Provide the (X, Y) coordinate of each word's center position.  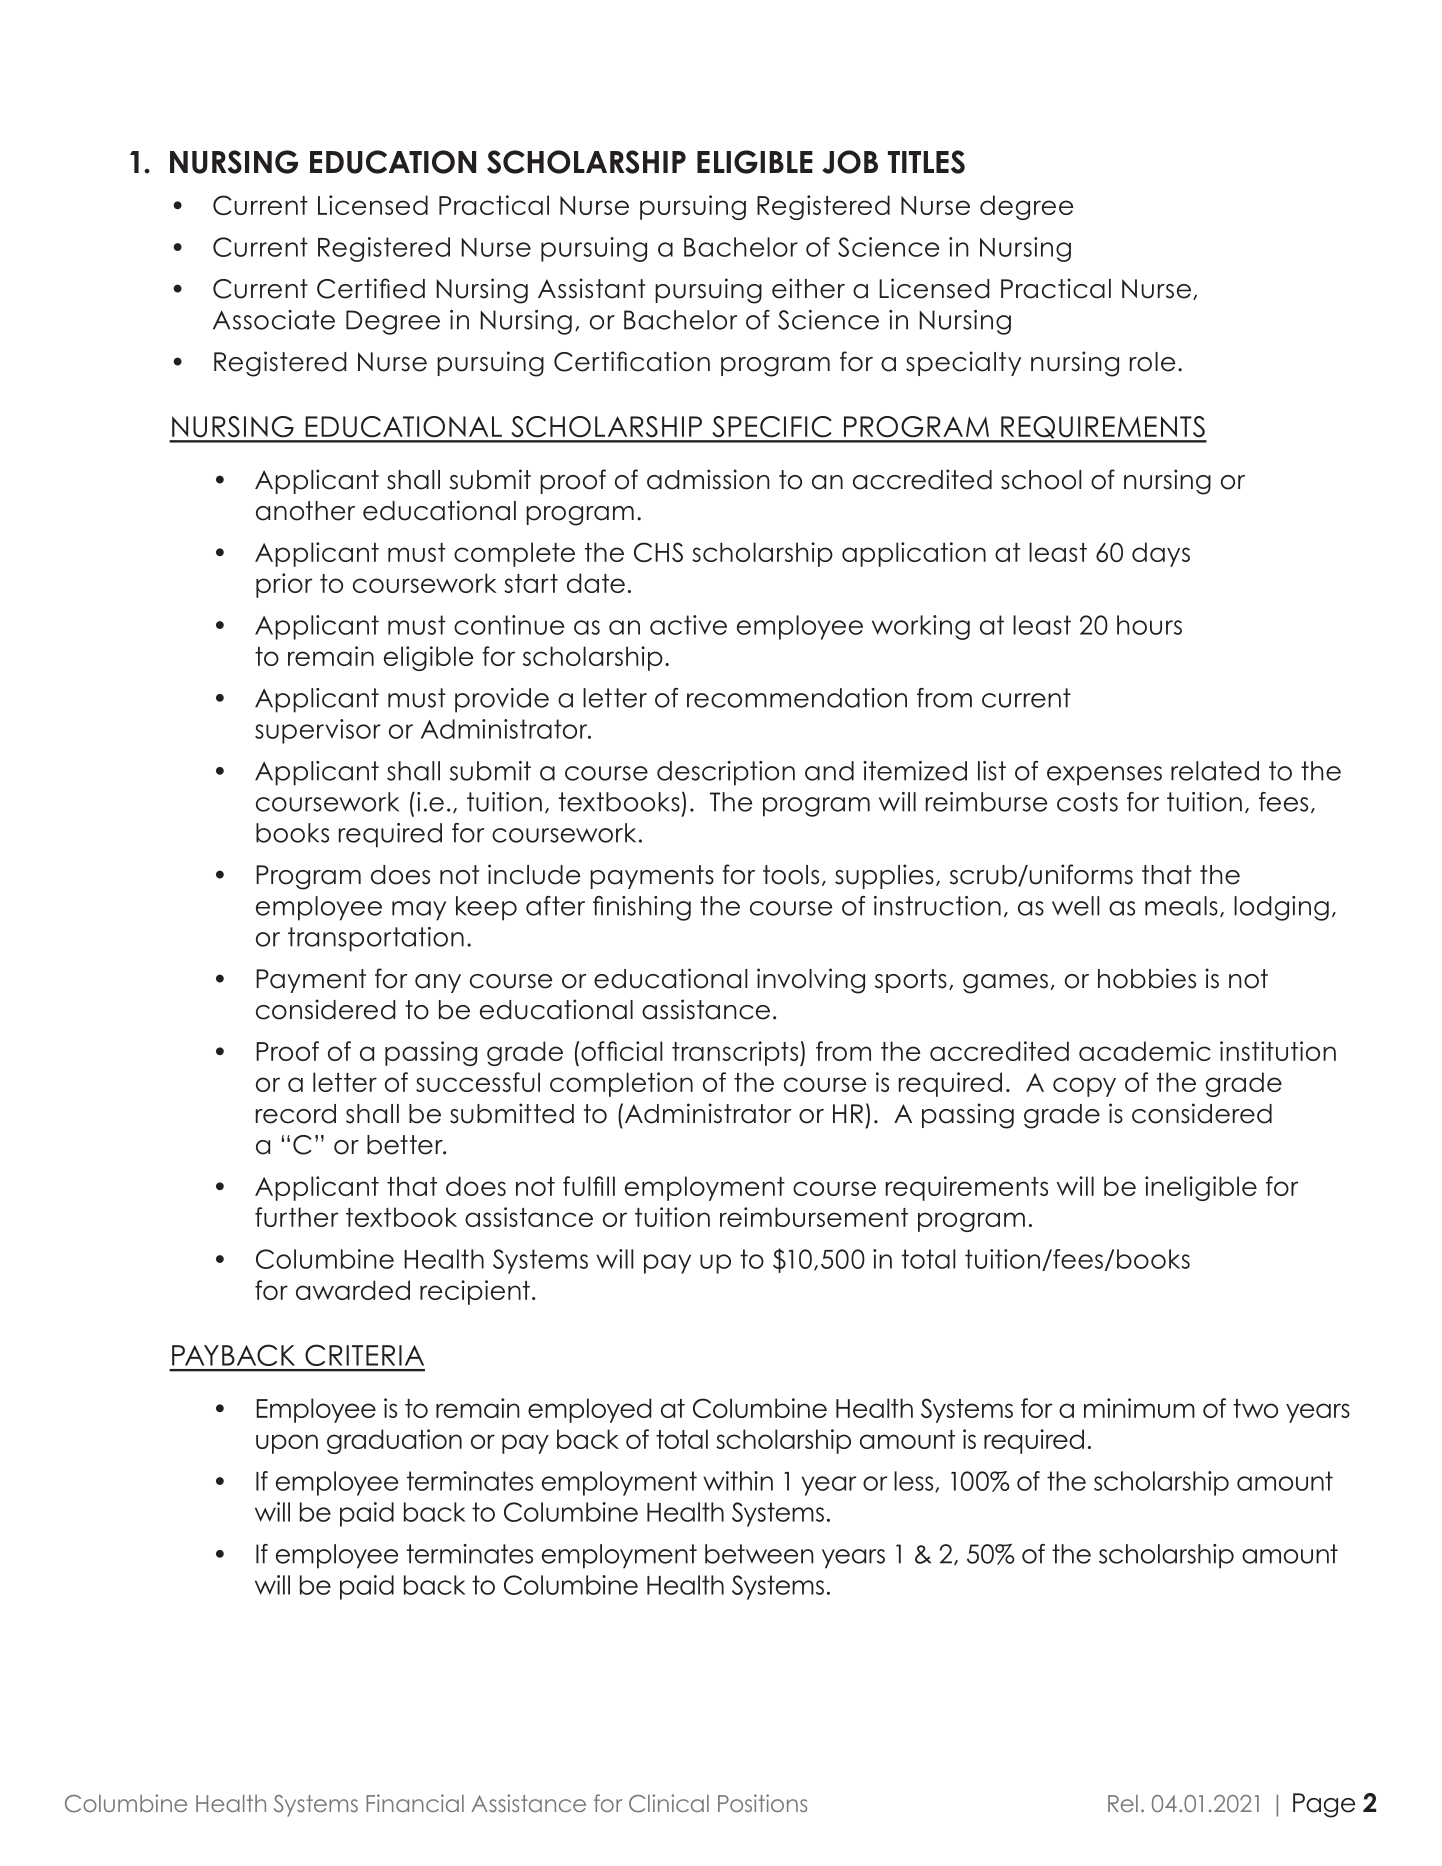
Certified (371, 288)
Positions (762, 1803)
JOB (850, 162)
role (1152, 362)
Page (1324, 1805)
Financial (415, 1803)
